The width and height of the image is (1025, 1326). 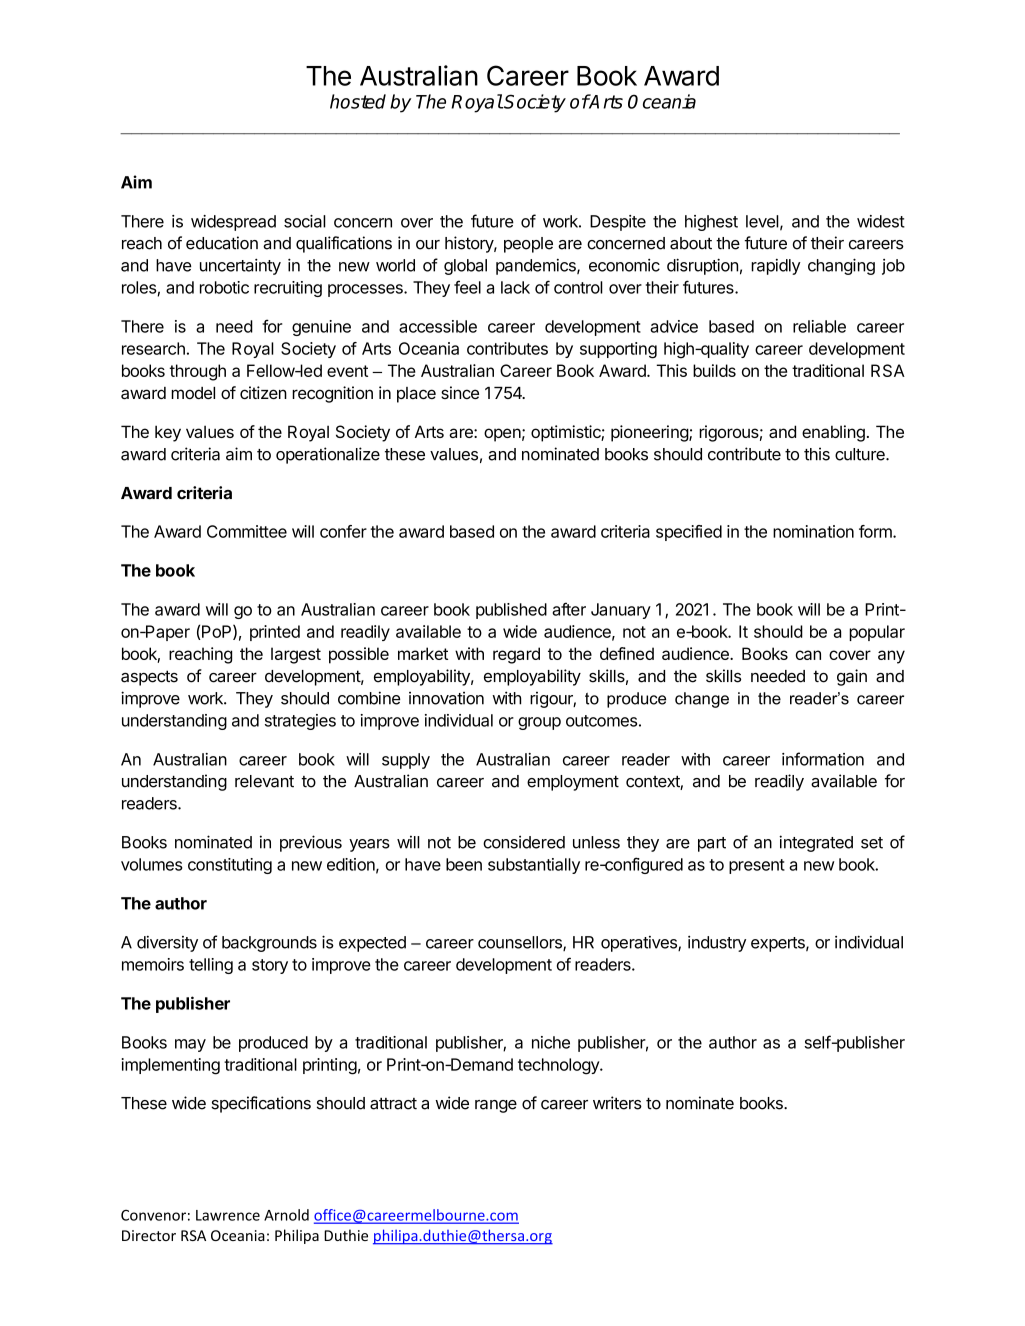 I want to click on largest, so click(x=296, y=655).
